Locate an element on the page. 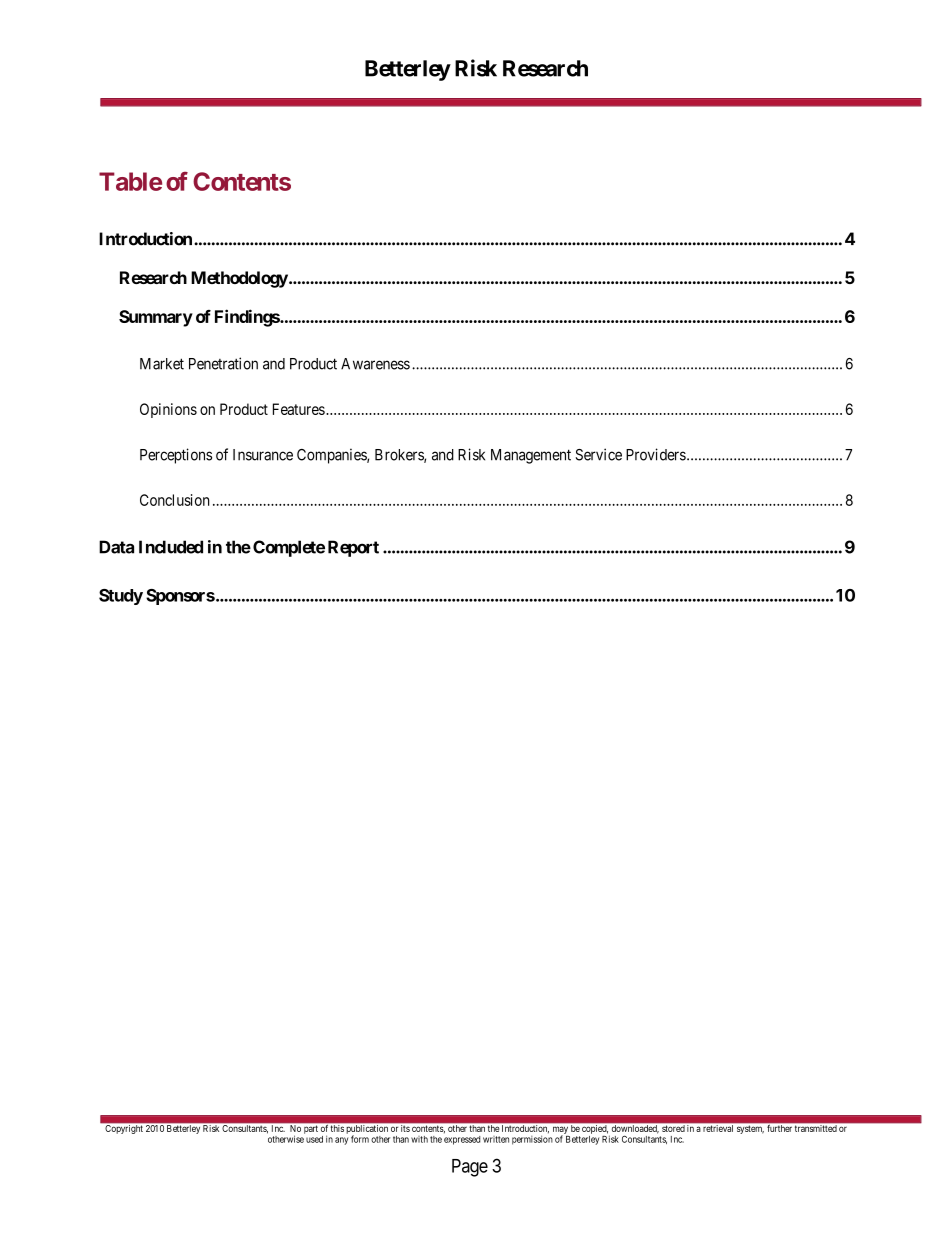  Included is located at coordinates (171, 547).
